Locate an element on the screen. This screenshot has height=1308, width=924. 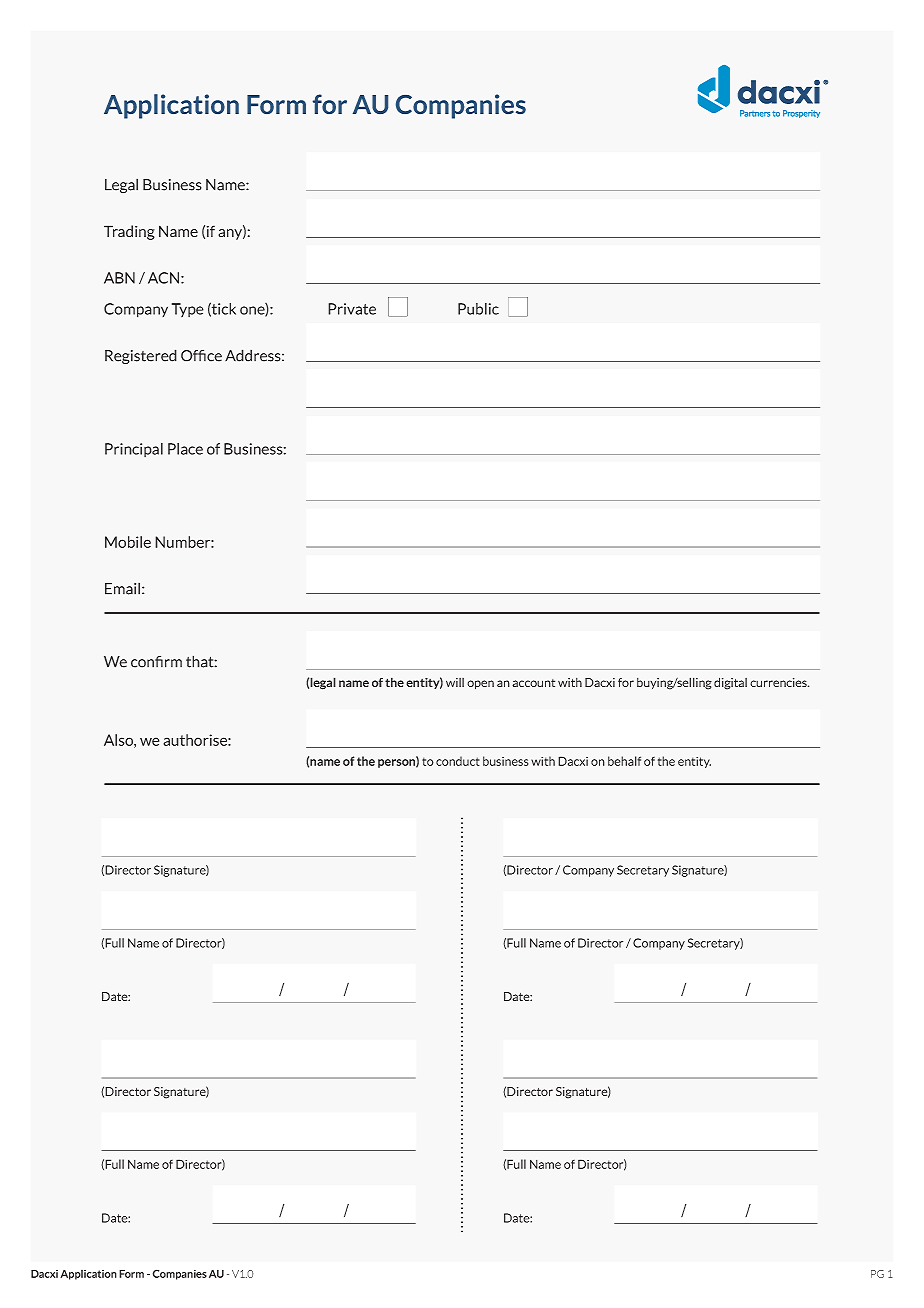
Public is located at coordinates (478, 309).
